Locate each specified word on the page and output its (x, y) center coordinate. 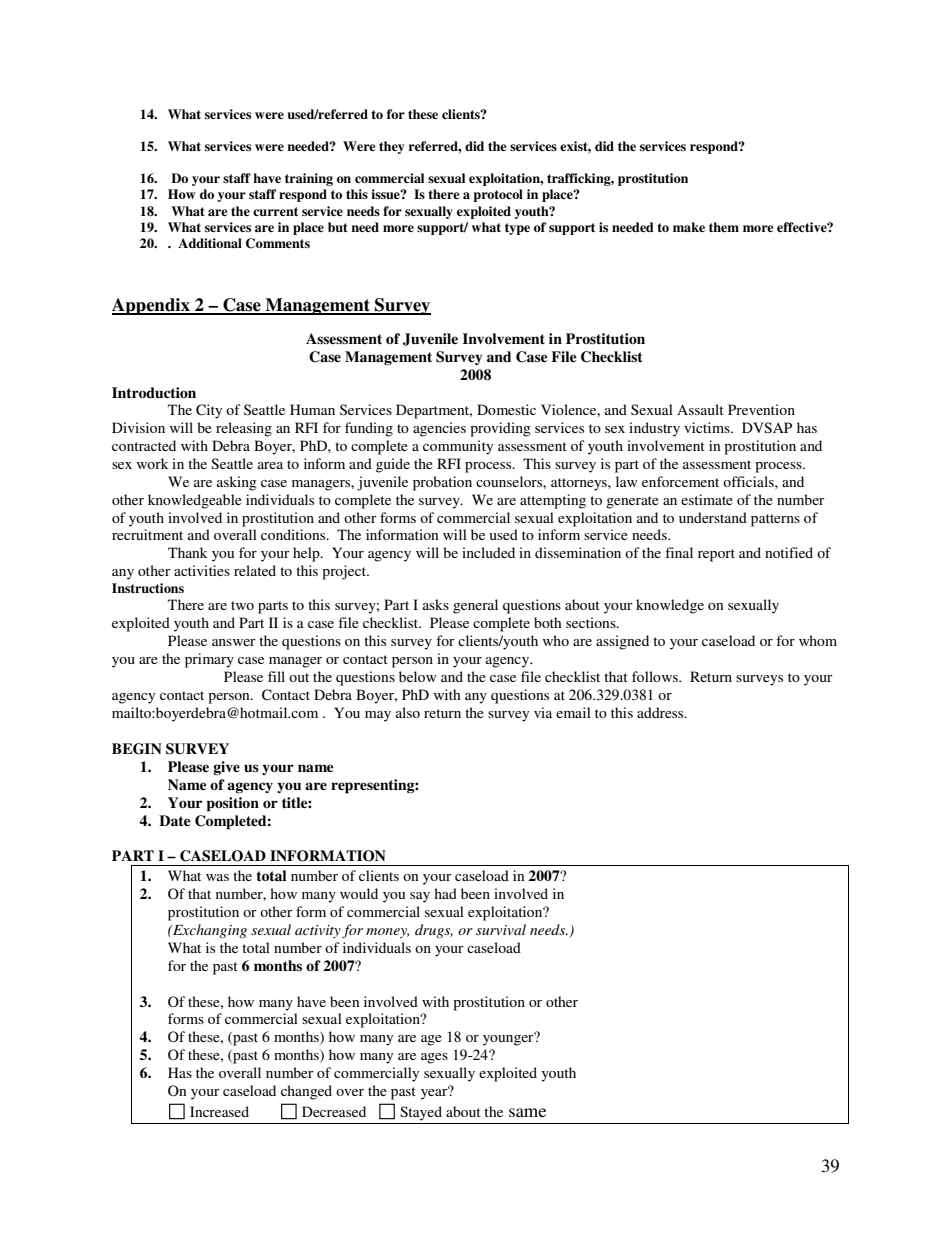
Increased (219, 1111)
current (275, 211)
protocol (498, 195)
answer (234, 642)
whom (818, 640)
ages (434, 1058)
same (527, 1112)
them (724, 227)
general (475, 606)
